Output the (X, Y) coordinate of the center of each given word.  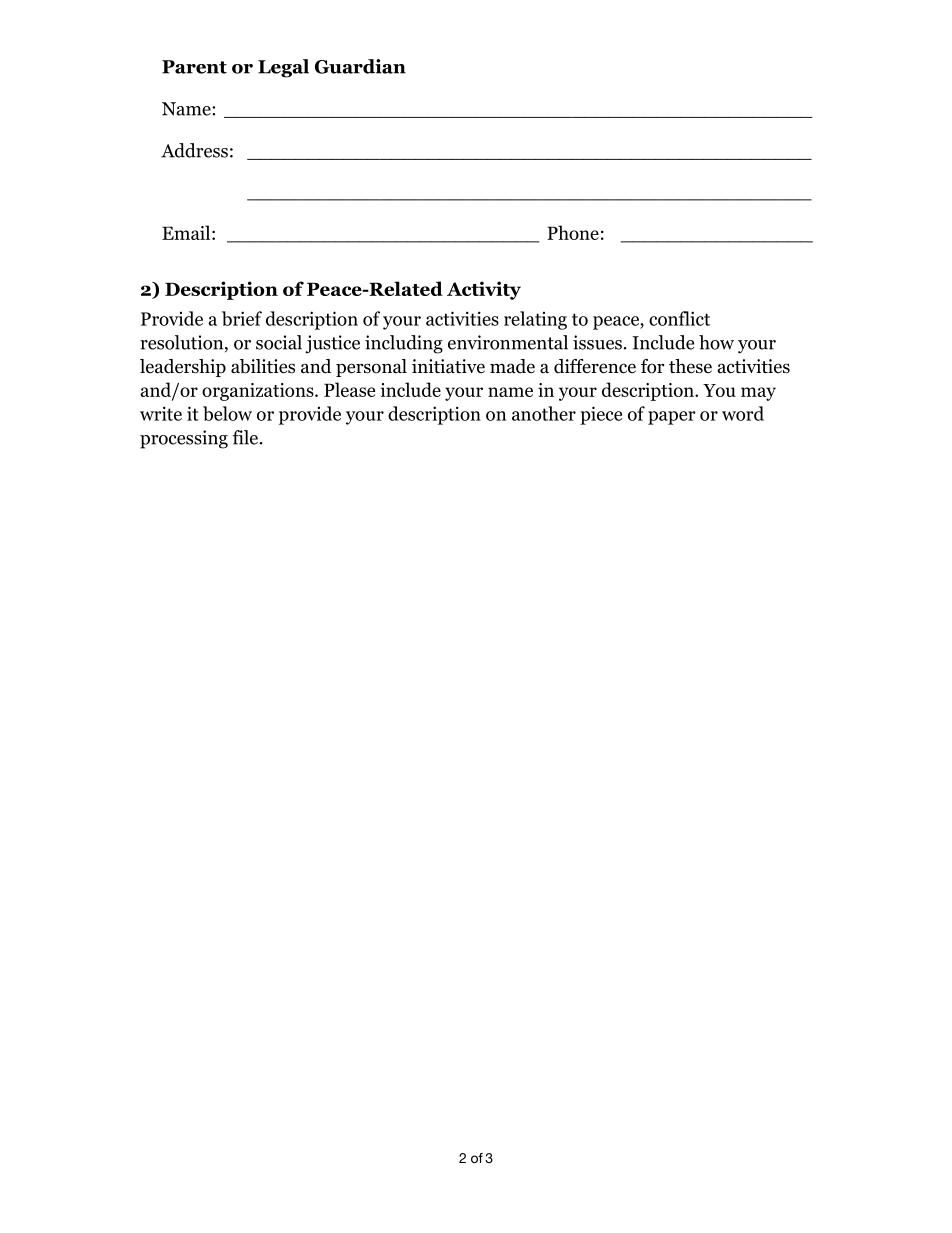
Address (194, 150)
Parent (194, 67)
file (245, 437)
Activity (484, 290)
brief (242, 318)
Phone (573, 232)
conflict (679, 318)
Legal (283, 68)
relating (535, 320)
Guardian (360, 66)
